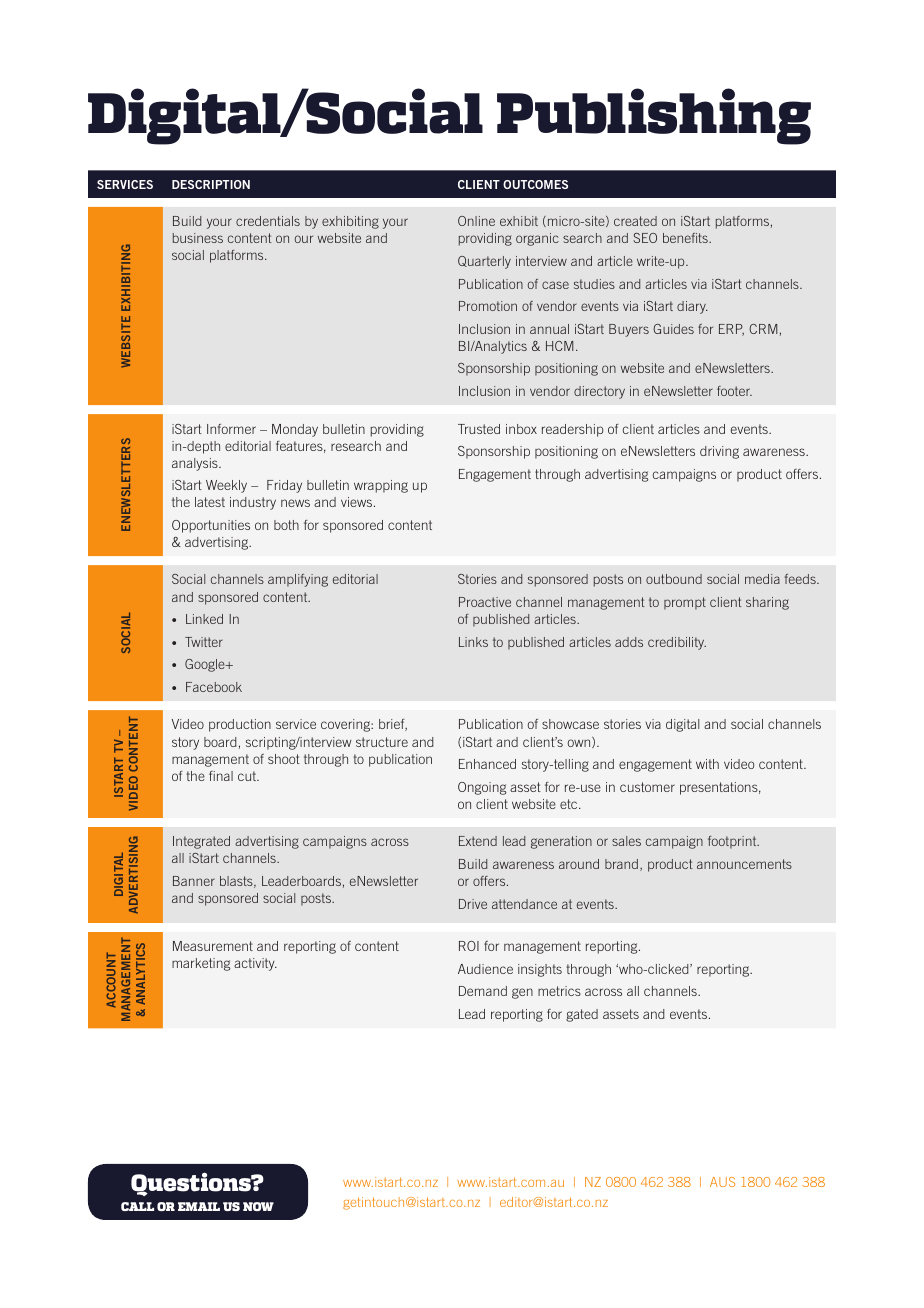 The height and width of the screenshot is (1308, 924). Describe the element at coordinates (485, 602) in the screenshot. I see `Proactive` at that location.
